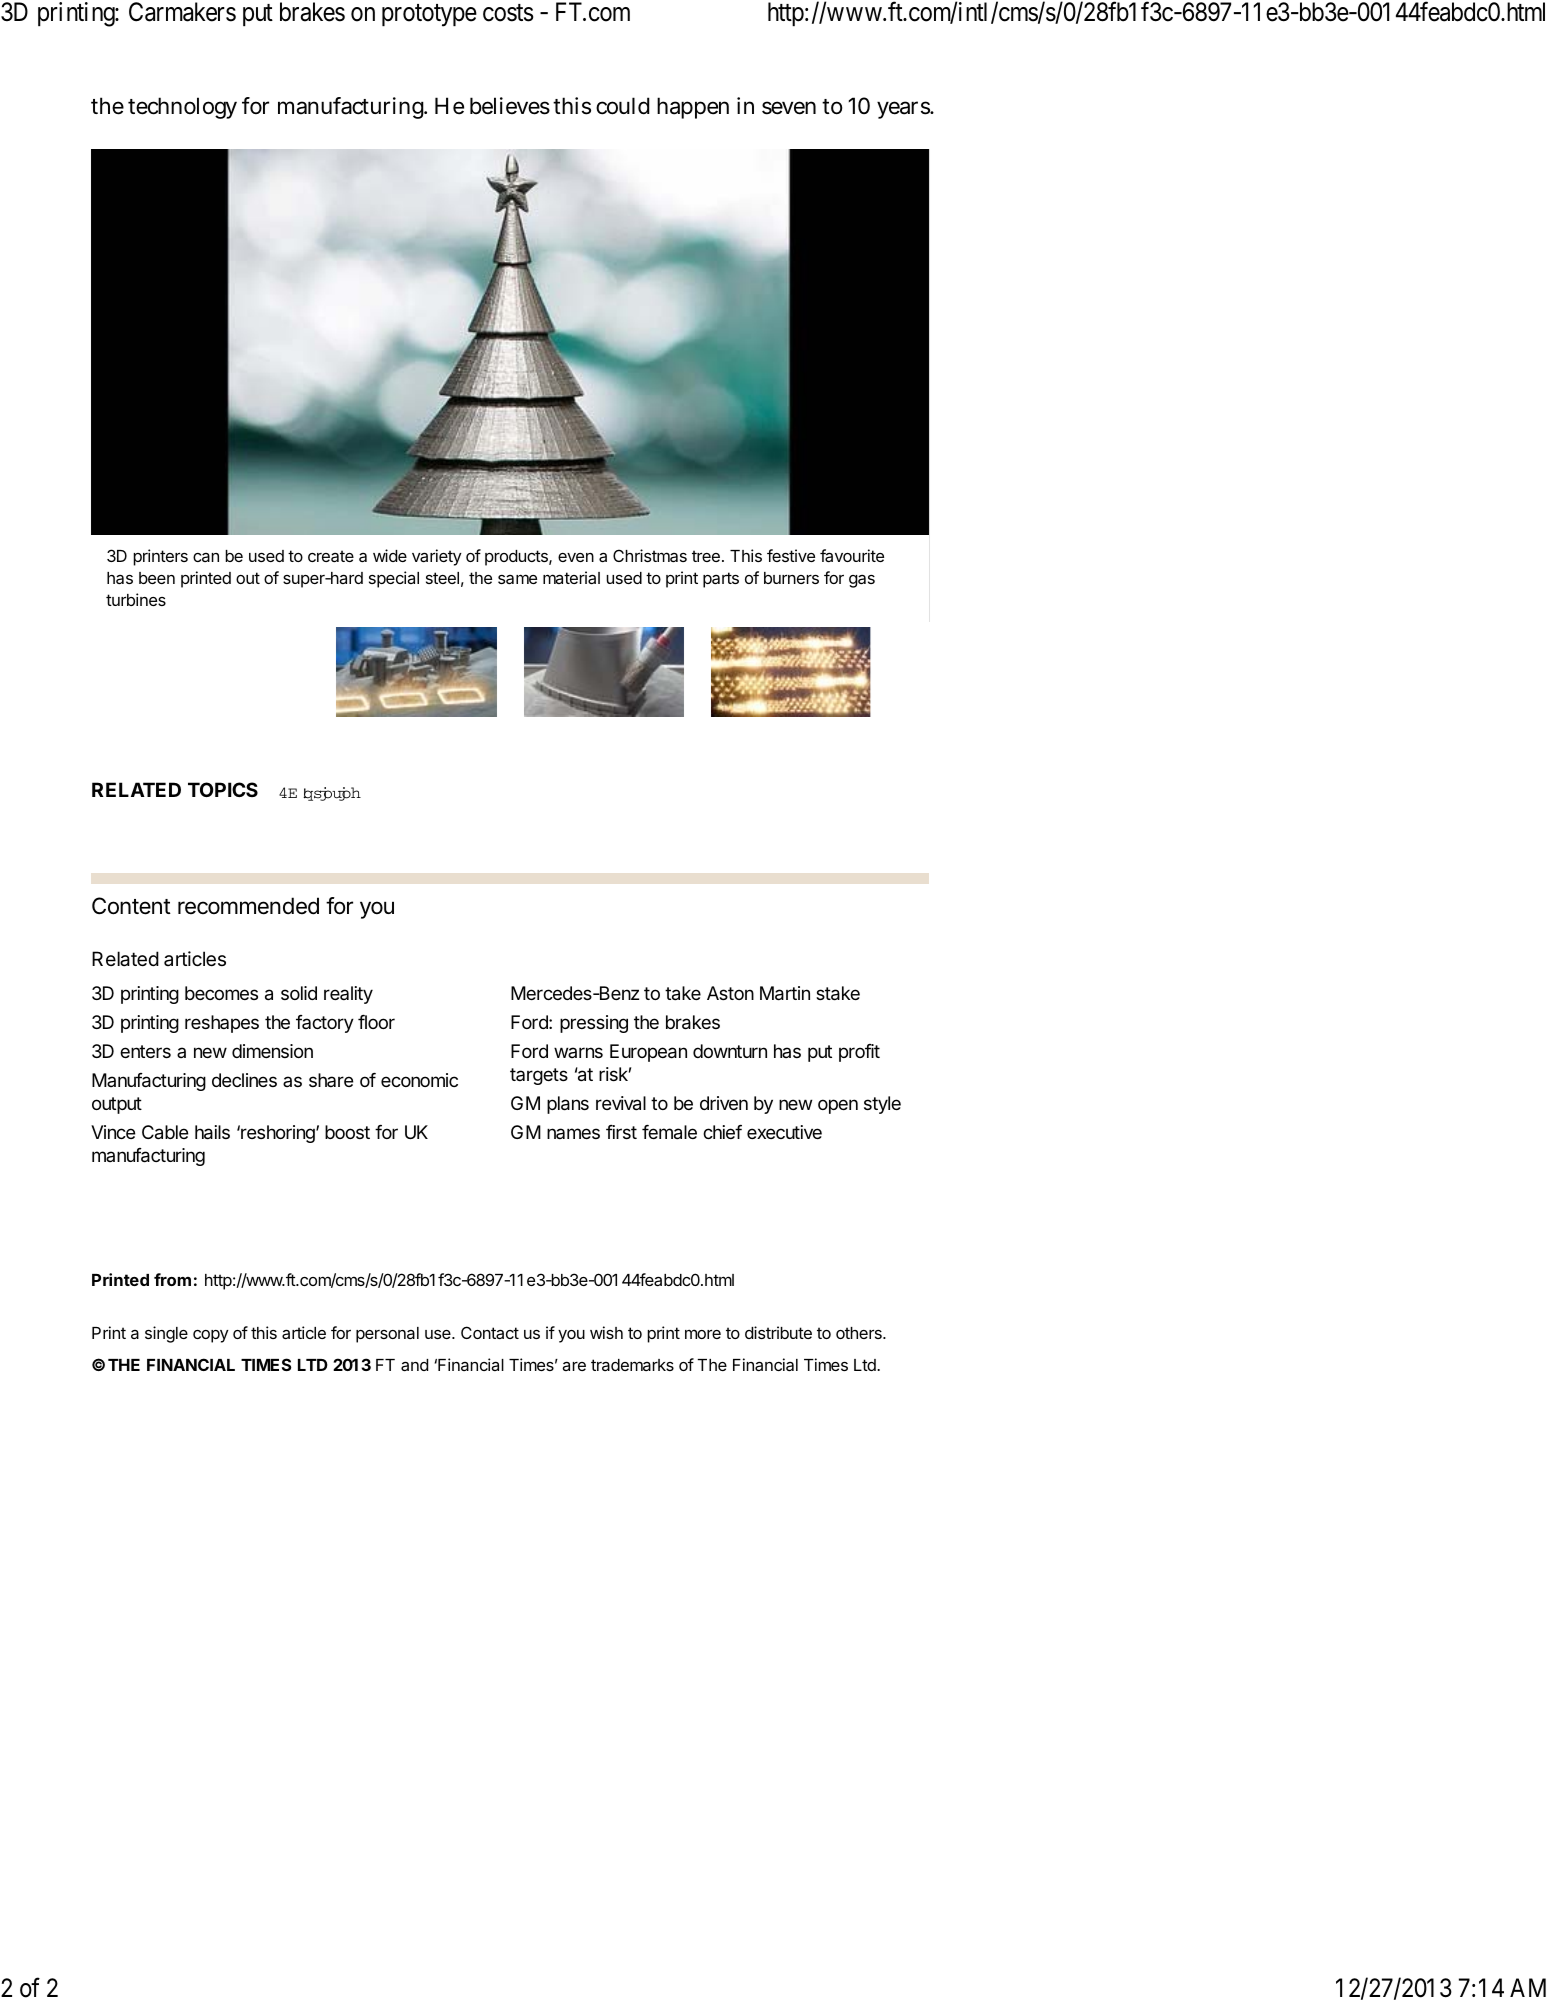 The width and height of the screenshot is (1549, 2004). Describe the element at coordinates (508, 13) in the screenshot. I see `costs` at that location.
